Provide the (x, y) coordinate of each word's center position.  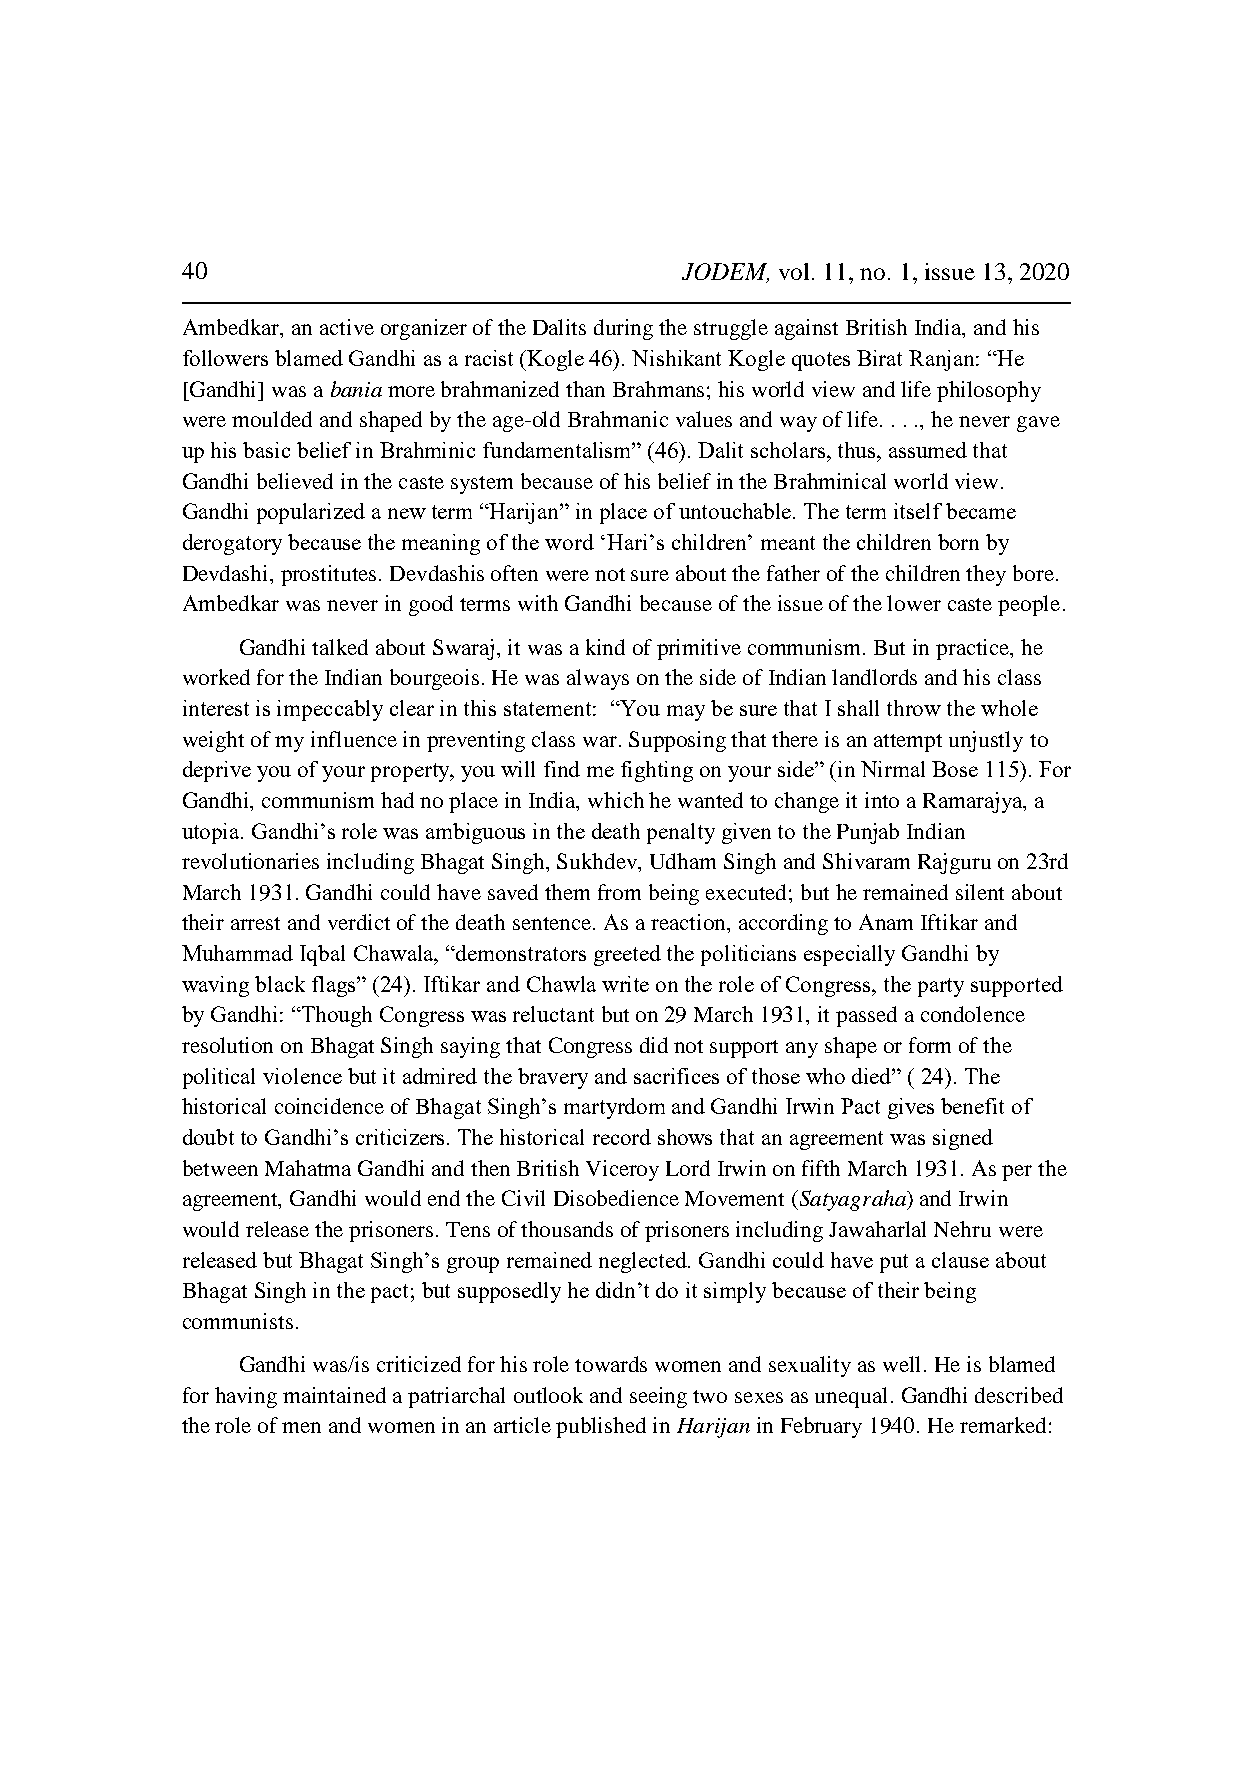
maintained (334, 1395)
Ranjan (943, 360)
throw (914, 708)
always (598, 679)
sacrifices (676, 1076)
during (623, 329)
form (930, 1045)
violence (302, 1076)
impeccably (330, 710)
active (347, 327)
